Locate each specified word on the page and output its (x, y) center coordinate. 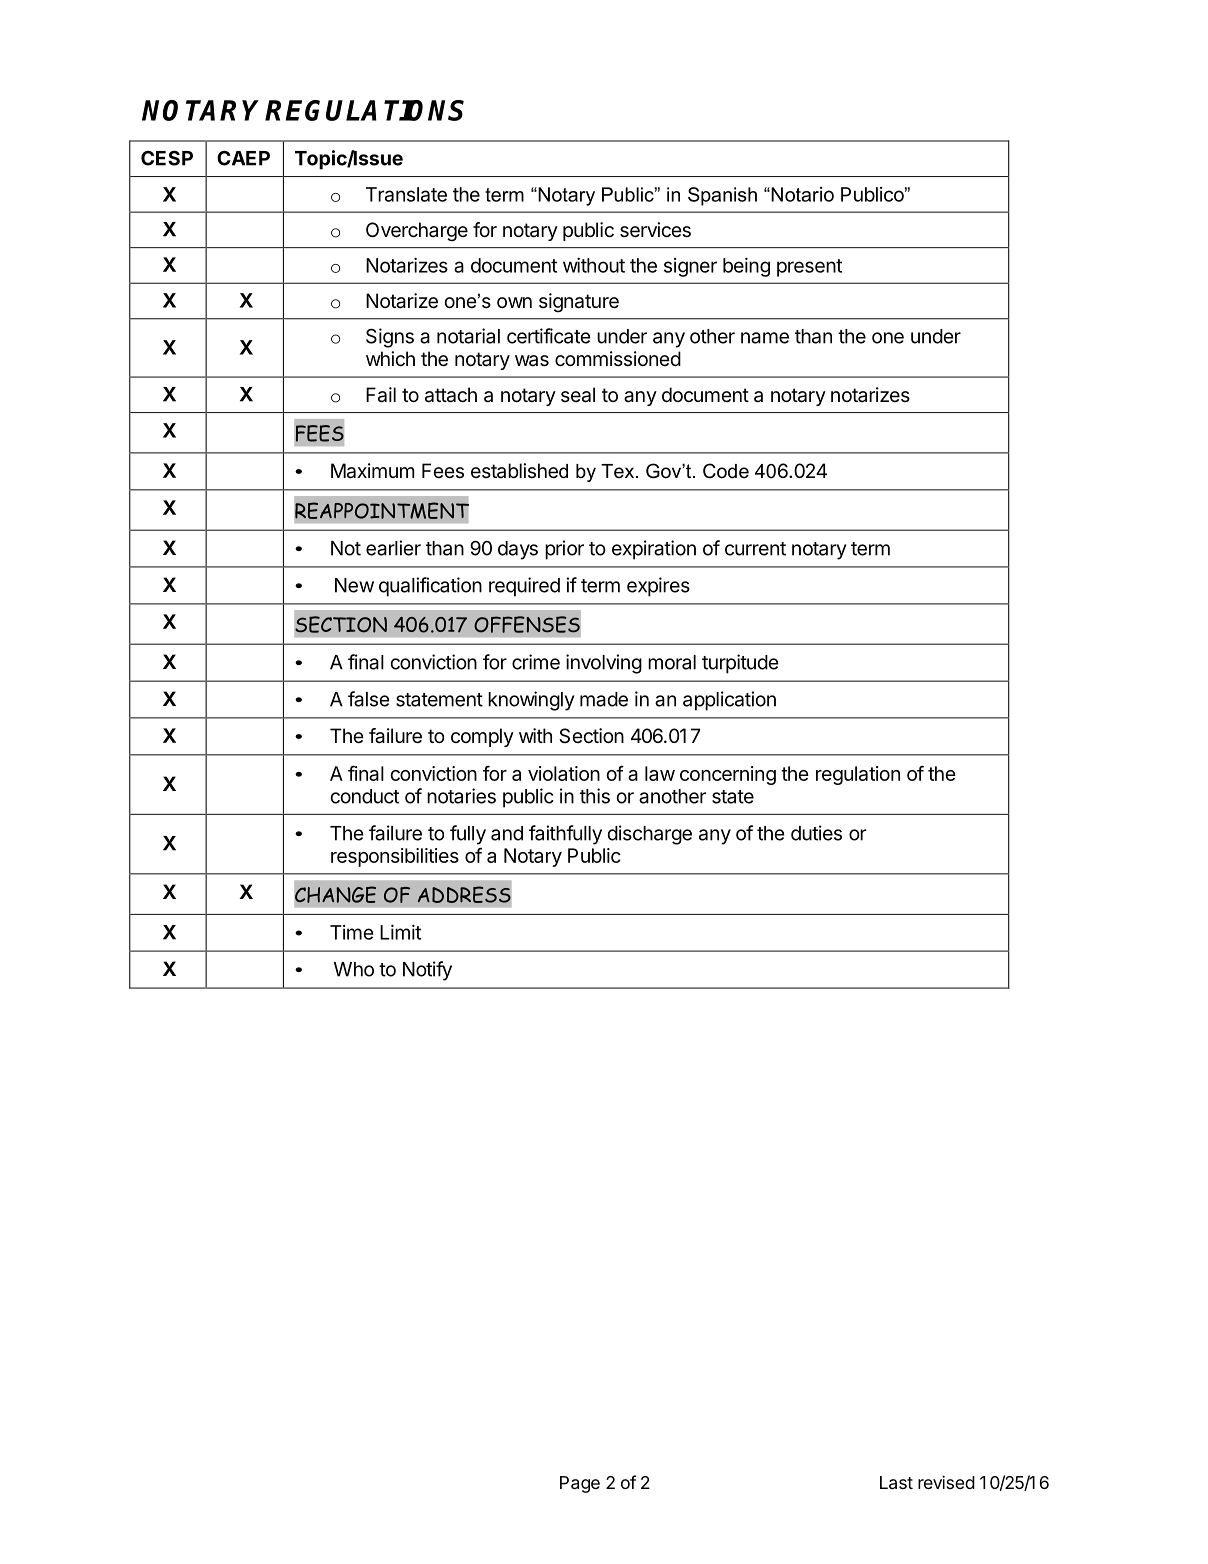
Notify (427, 971)
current (755, 549)
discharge (650, 835)
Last (896, 1482)
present (809, 268)
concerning (728, 775)
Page (580, 1484)
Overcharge (417, 232)
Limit (400, 932)
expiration (654, 550)
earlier (393, 548)
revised (946, 1482)
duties (816, 833)
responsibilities (395, 857)
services (655, 230)
